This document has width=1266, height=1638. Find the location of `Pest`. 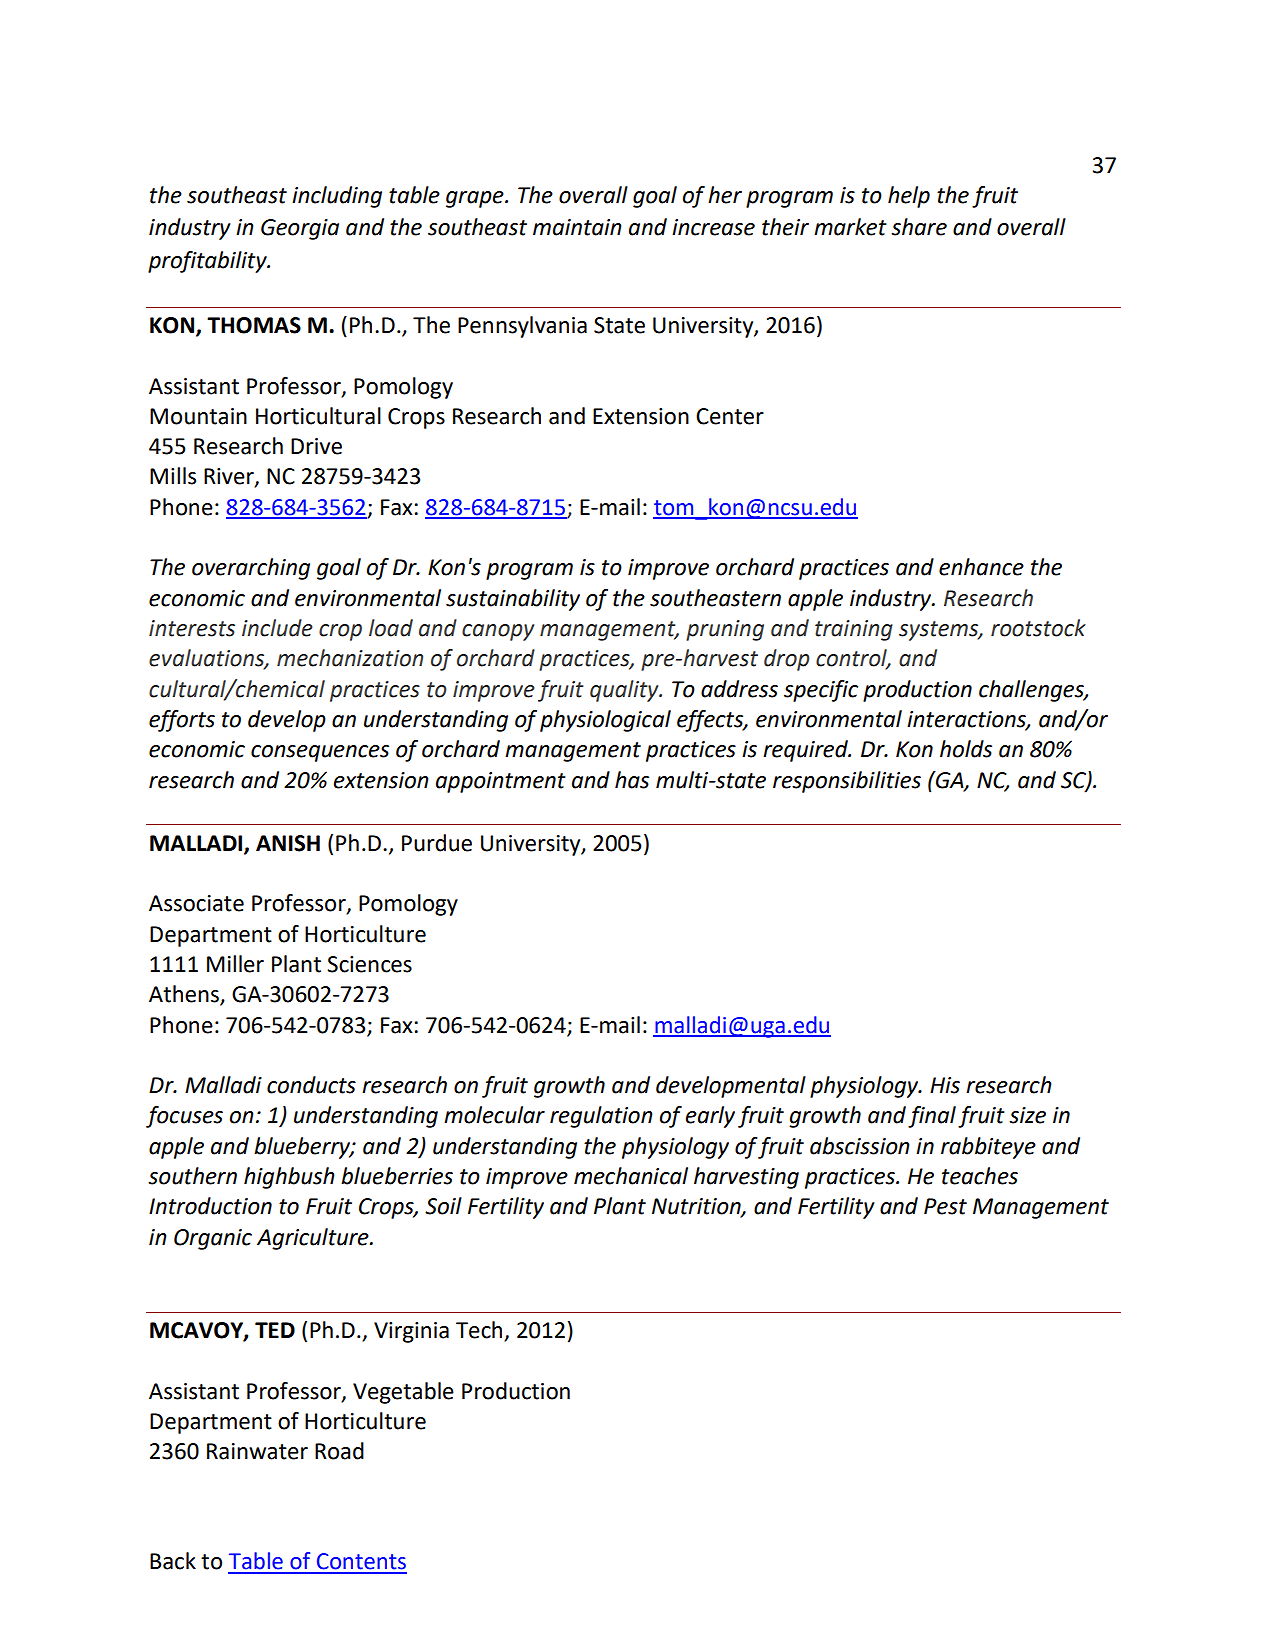

Pest is located at coordinates (945, 1206).
